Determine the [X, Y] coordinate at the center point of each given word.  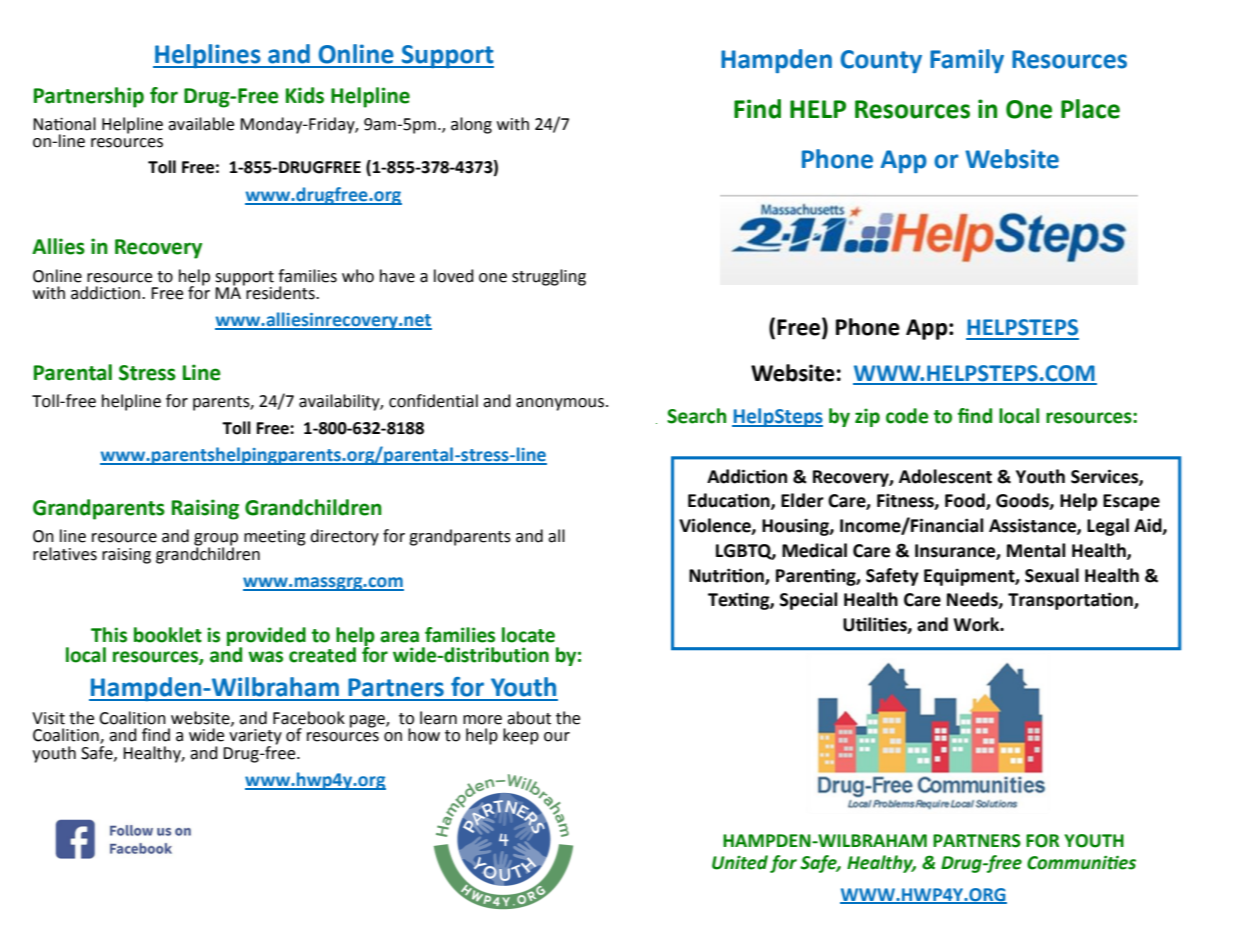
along [471, 125]
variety [255, 738]
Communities [1081, 863]
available [201, 124]
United [740, 862]
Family [967, 61]
